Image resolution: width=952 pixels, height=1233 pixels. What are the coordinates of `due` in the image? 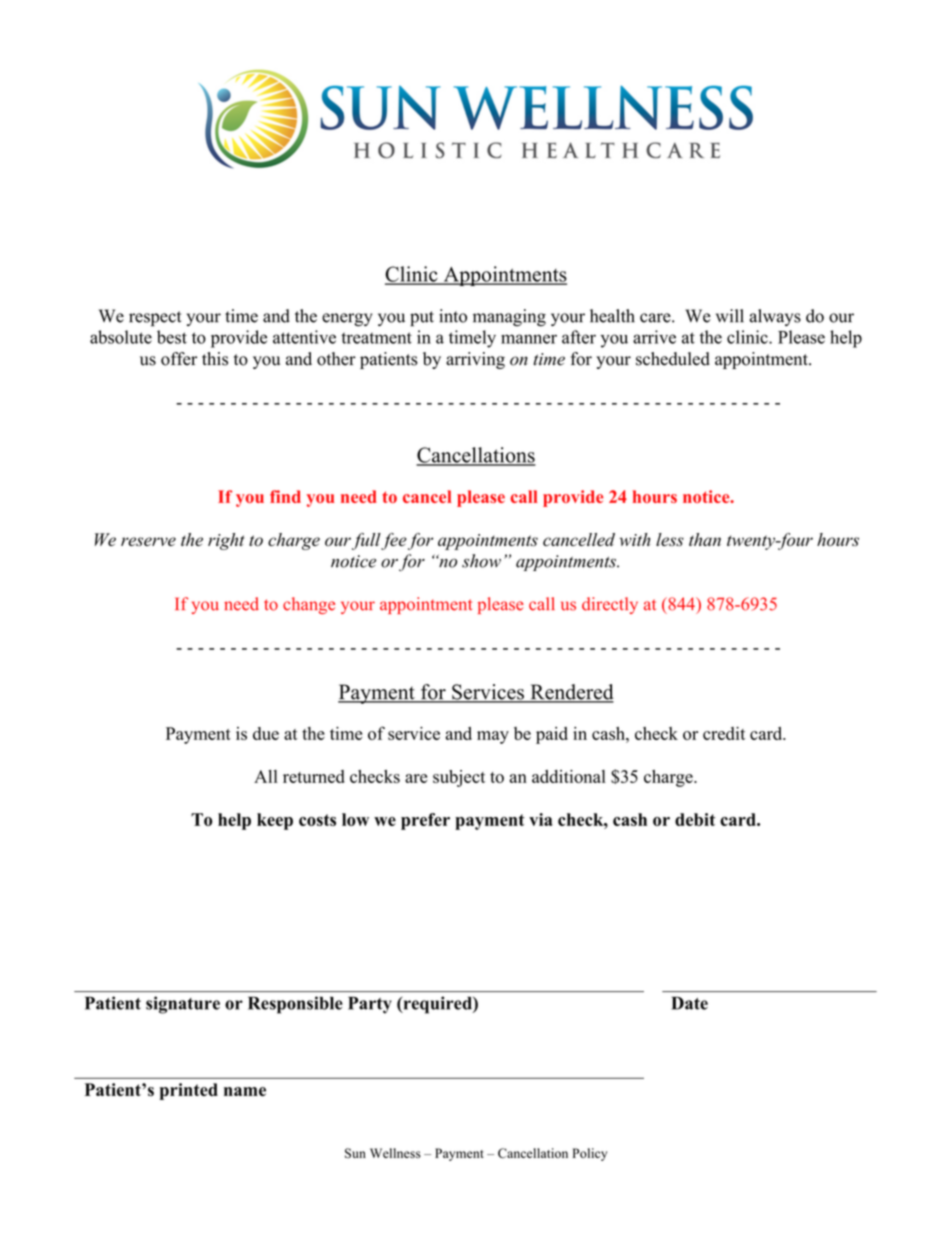 It's located at (266, 733).
